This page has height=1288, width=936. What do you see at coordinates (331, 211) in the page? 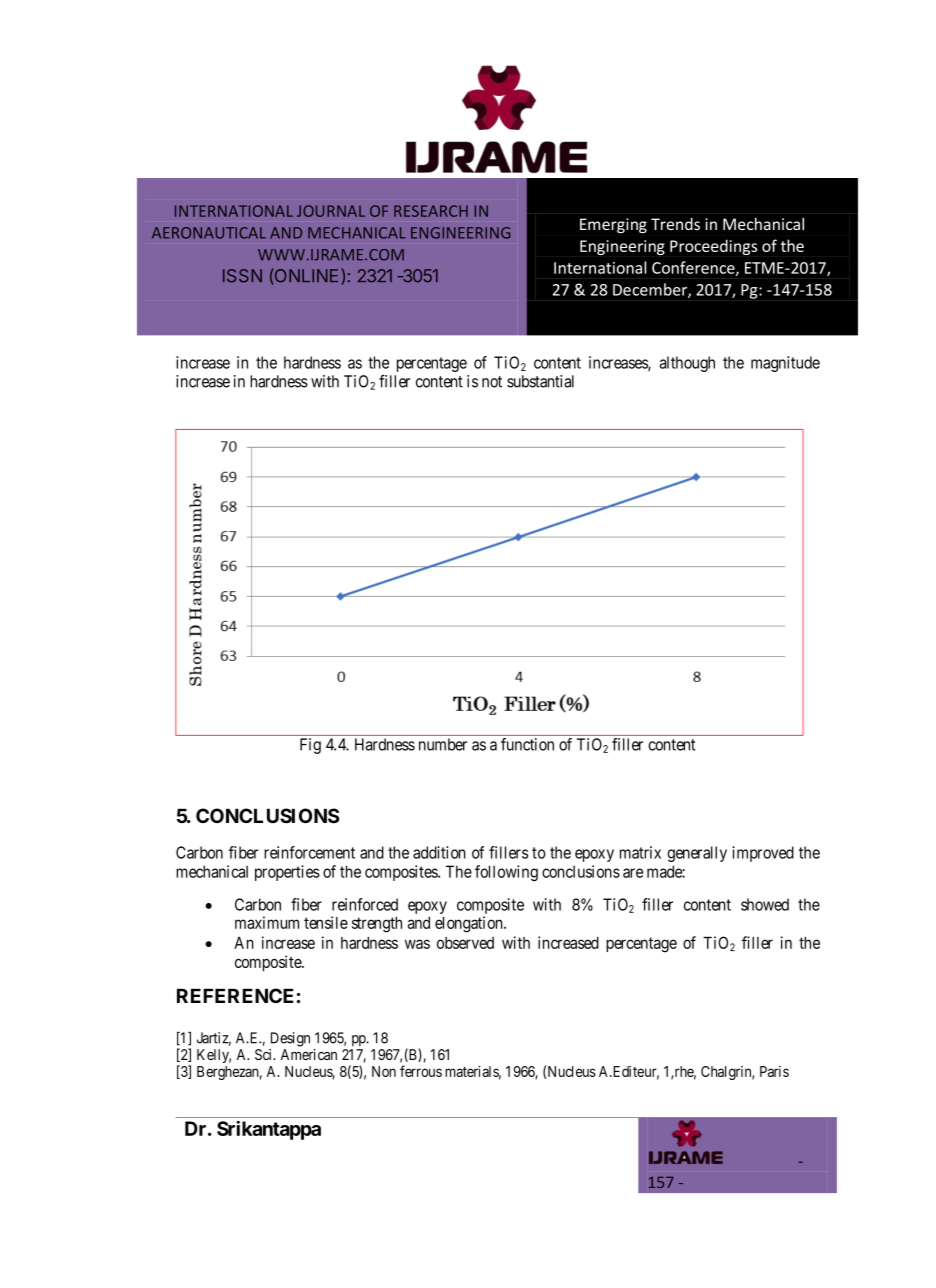
I see `JOURNAL` at bounding box center [331, 211].
